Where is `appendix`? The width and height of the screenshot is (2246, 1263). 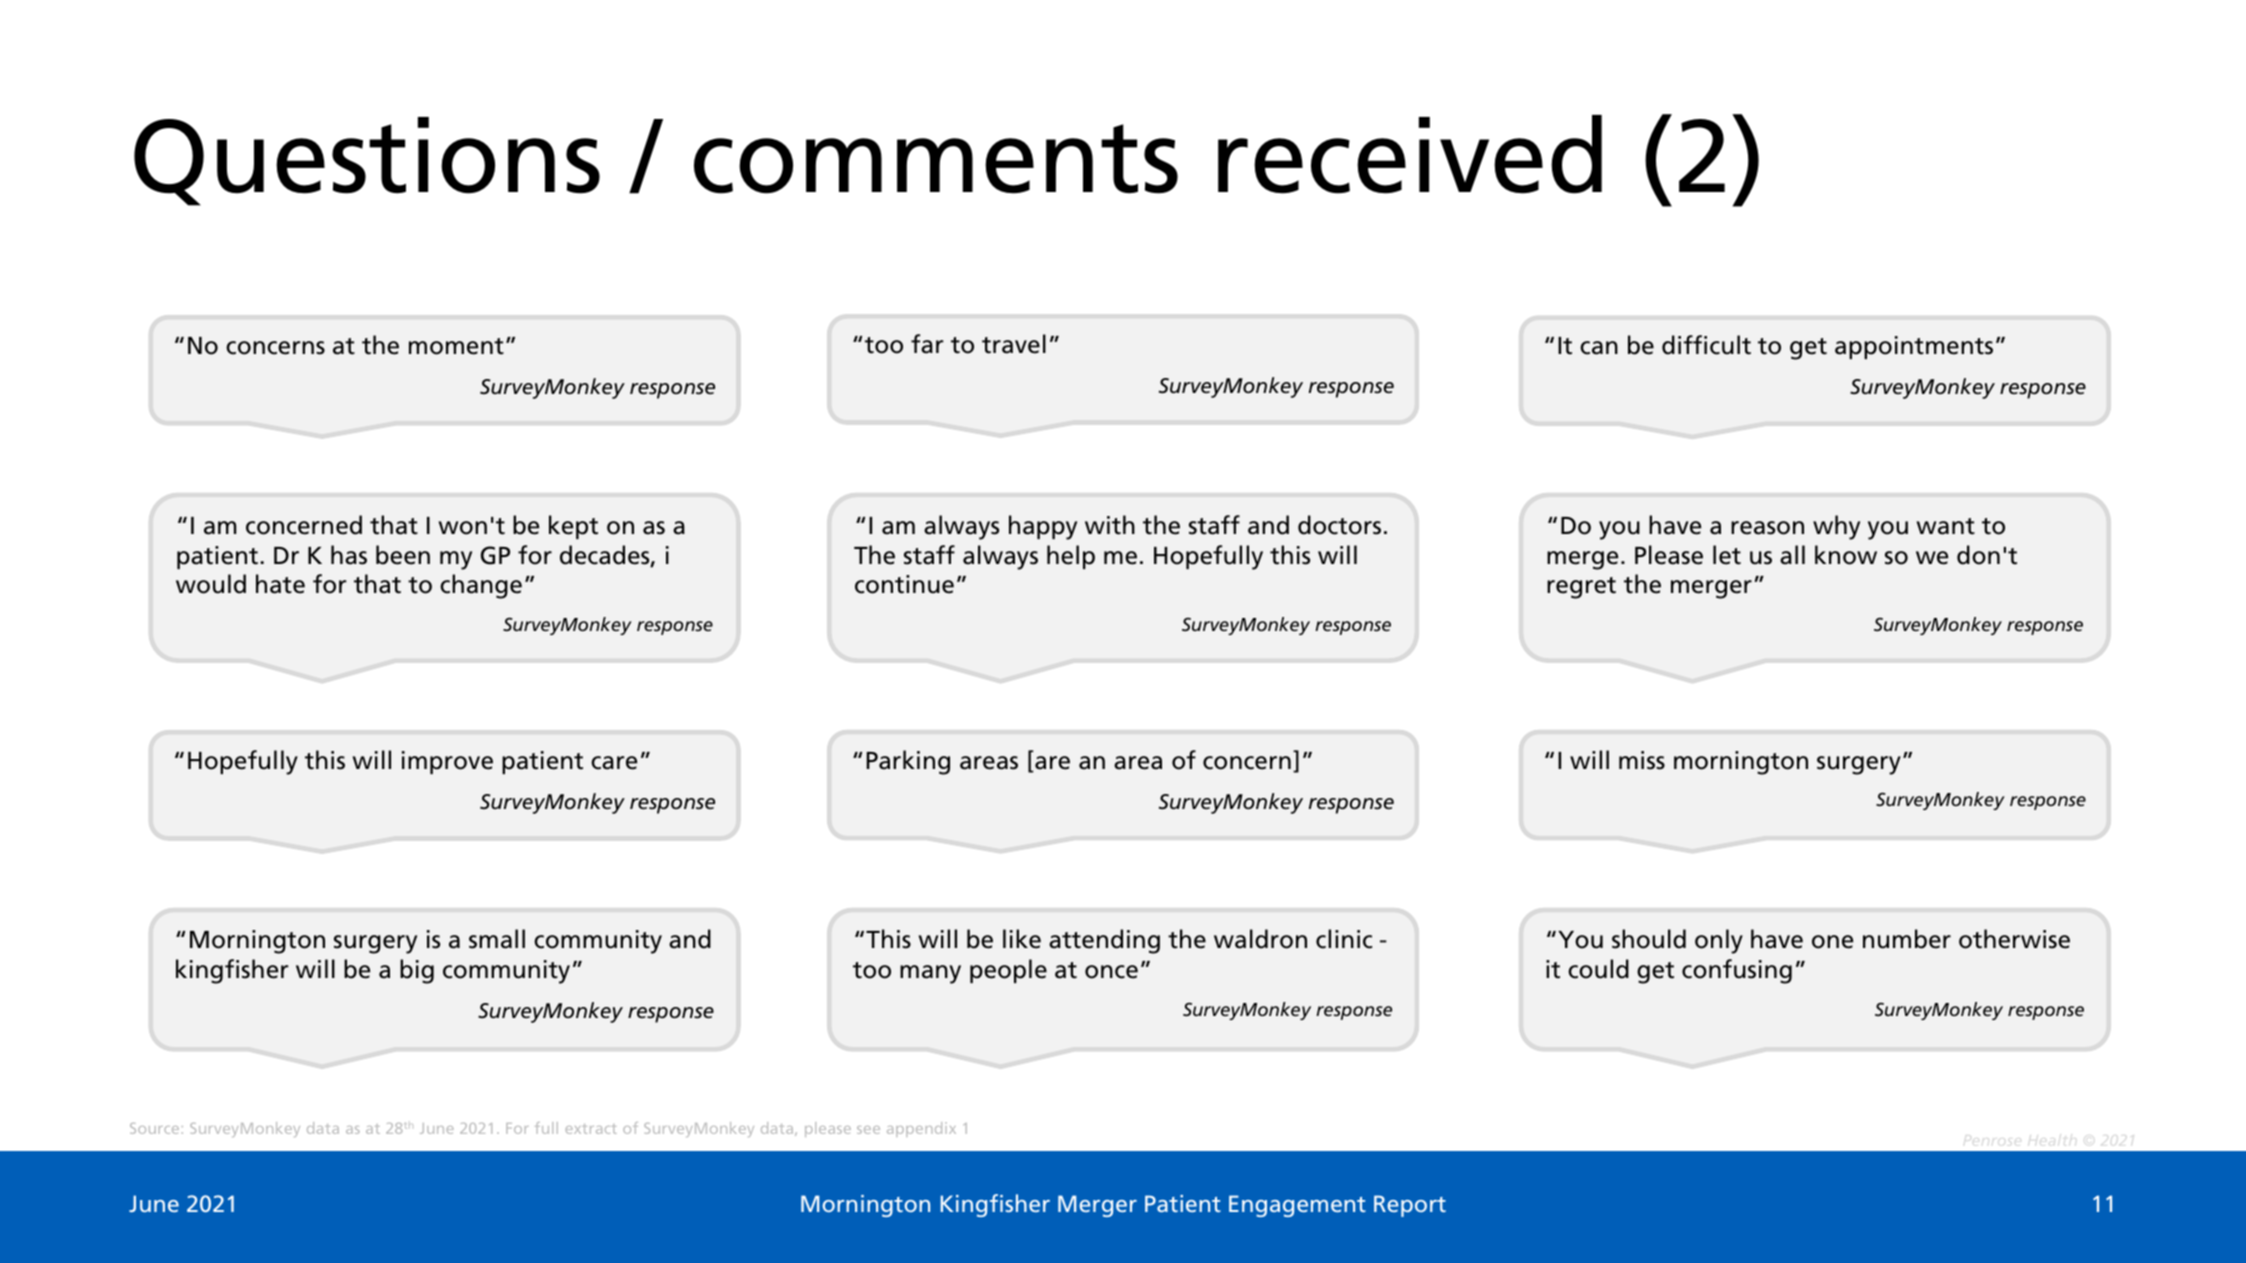 appendix is located at coordinates (921, 1129).
